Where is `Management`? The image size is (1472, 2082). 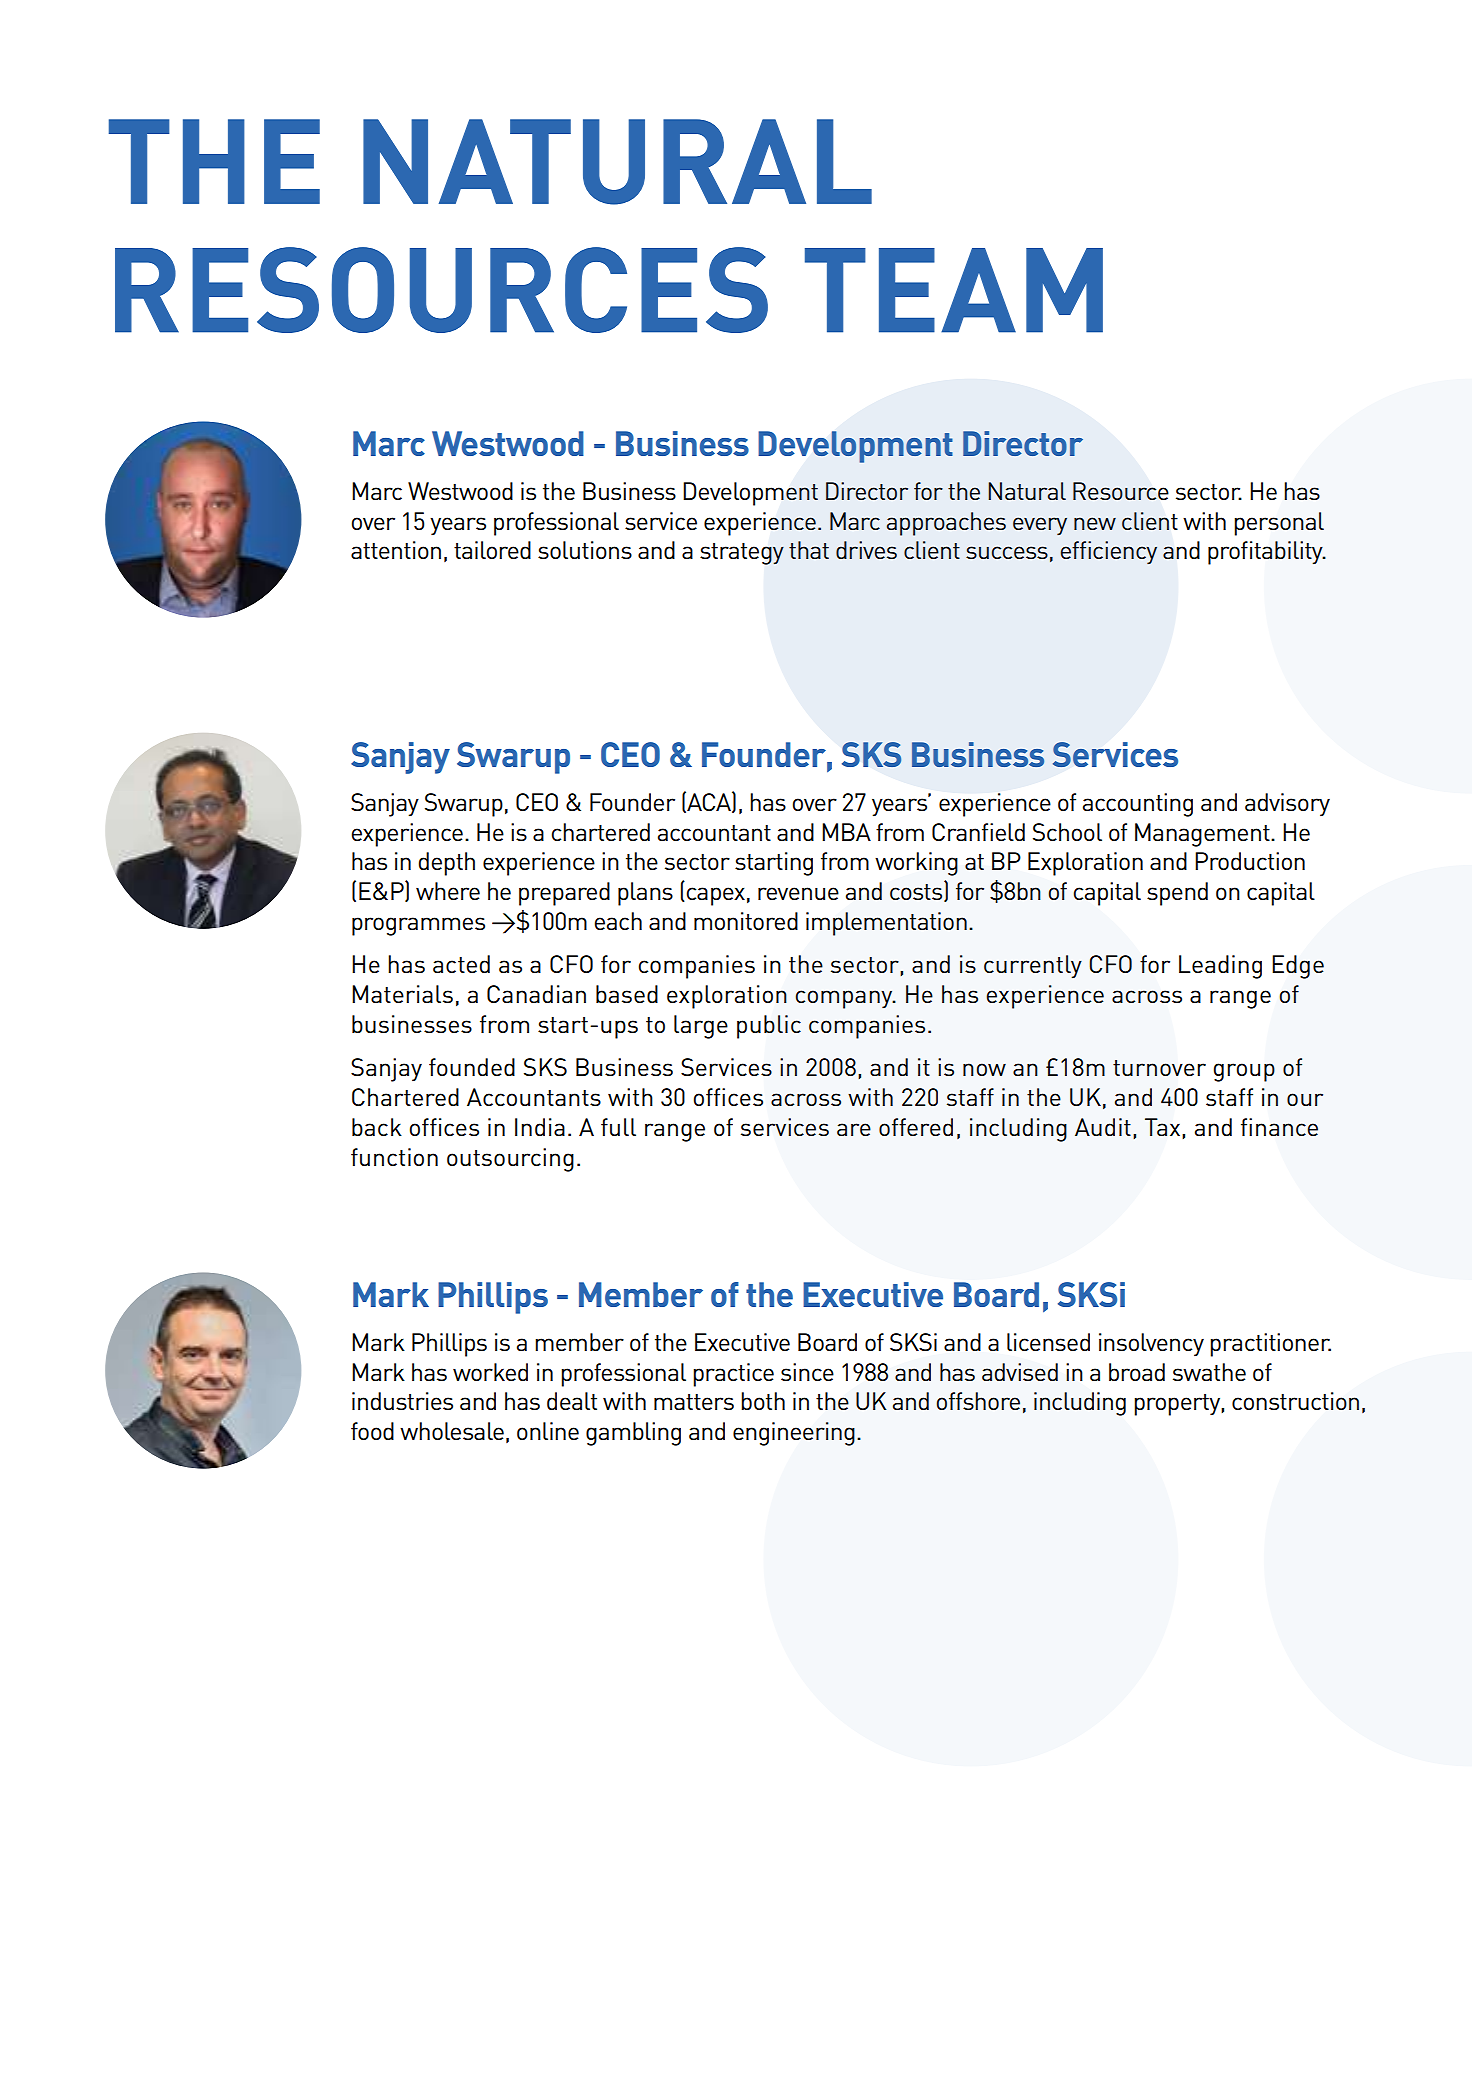 Management is located at coordinates (1203, 835).
